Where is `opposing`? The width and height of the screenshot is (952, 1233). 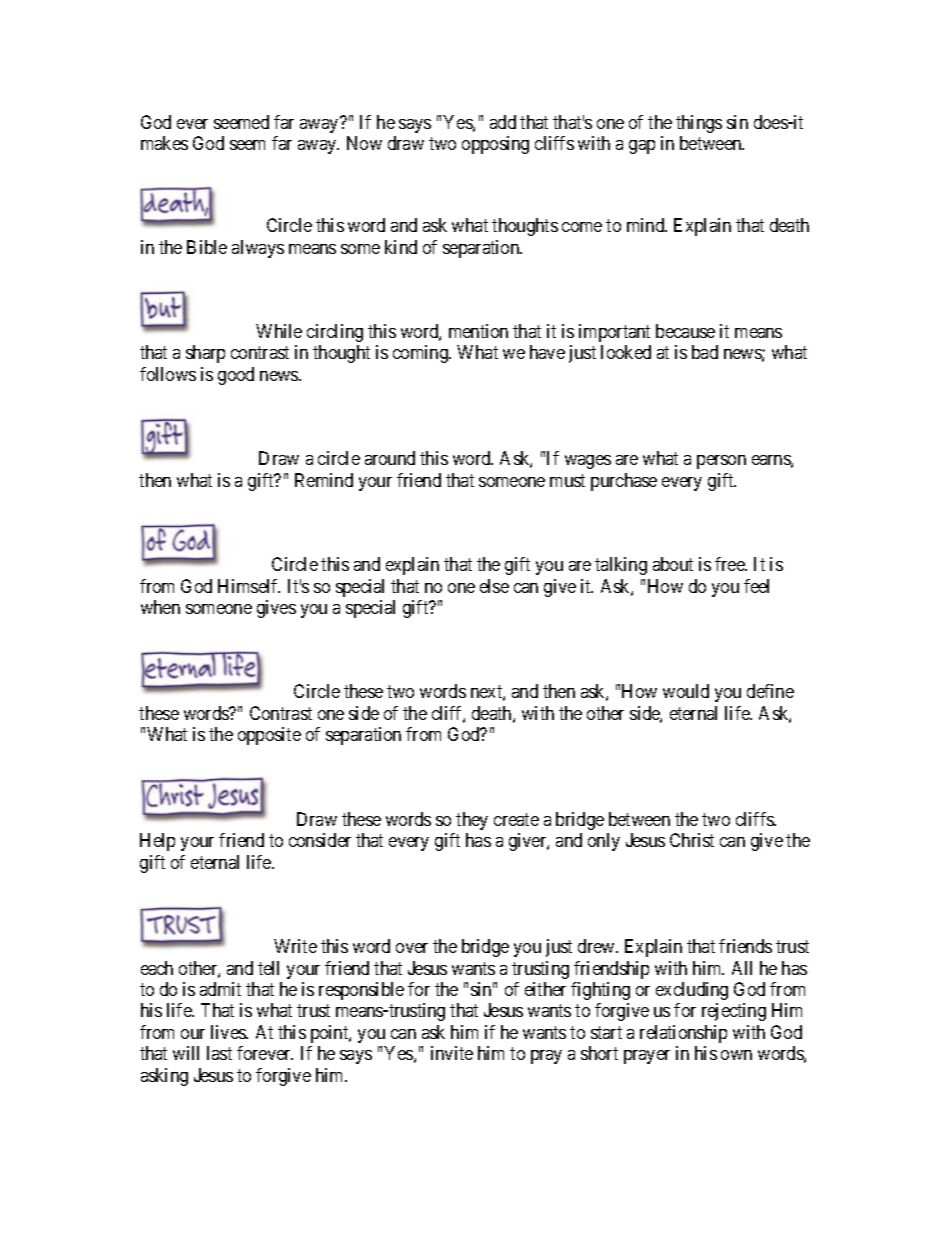 opposing is located at coordinates (495, 145).
